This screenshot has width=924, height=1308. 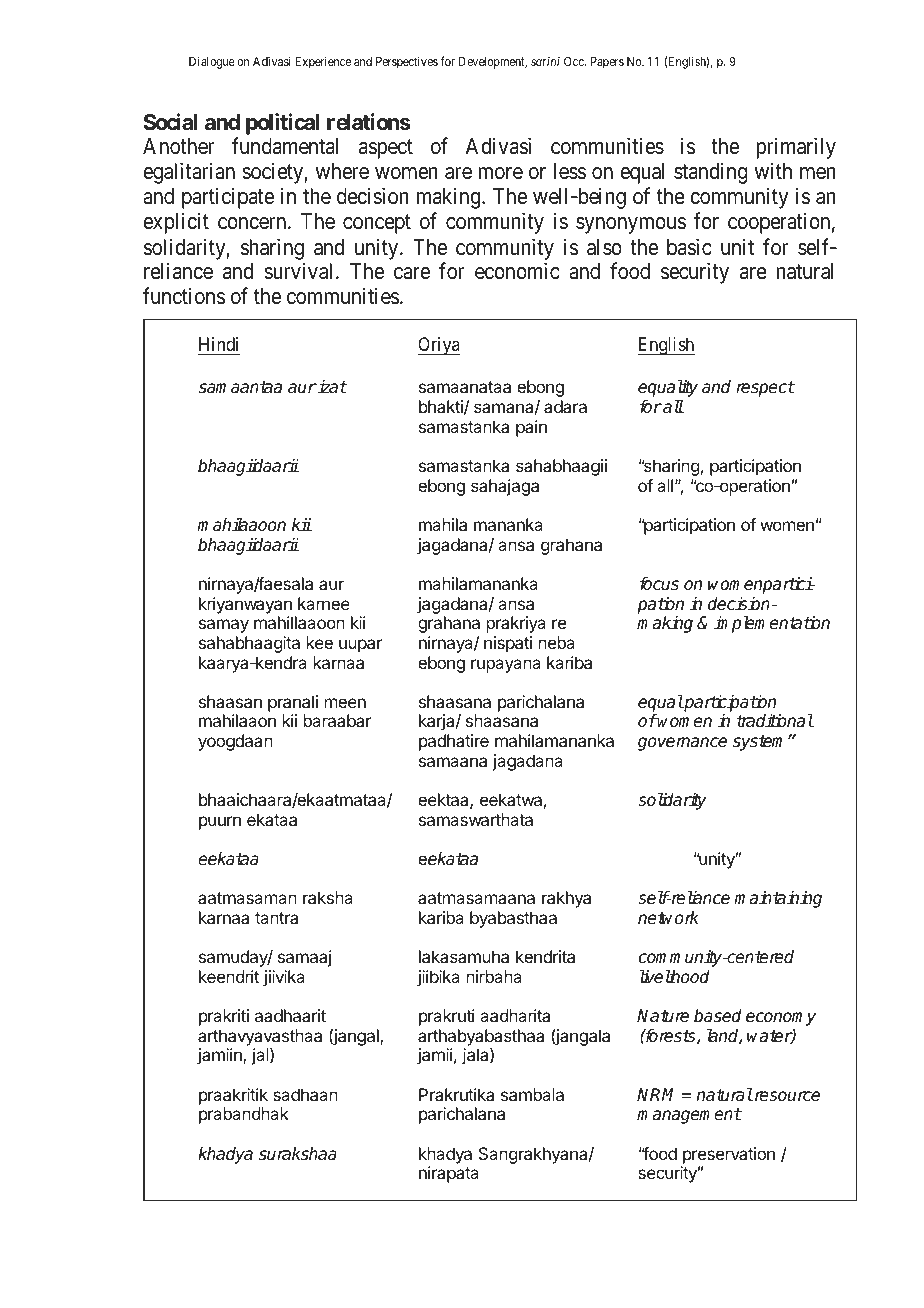 I want to click on implementation, so click(x=772, y=624).
